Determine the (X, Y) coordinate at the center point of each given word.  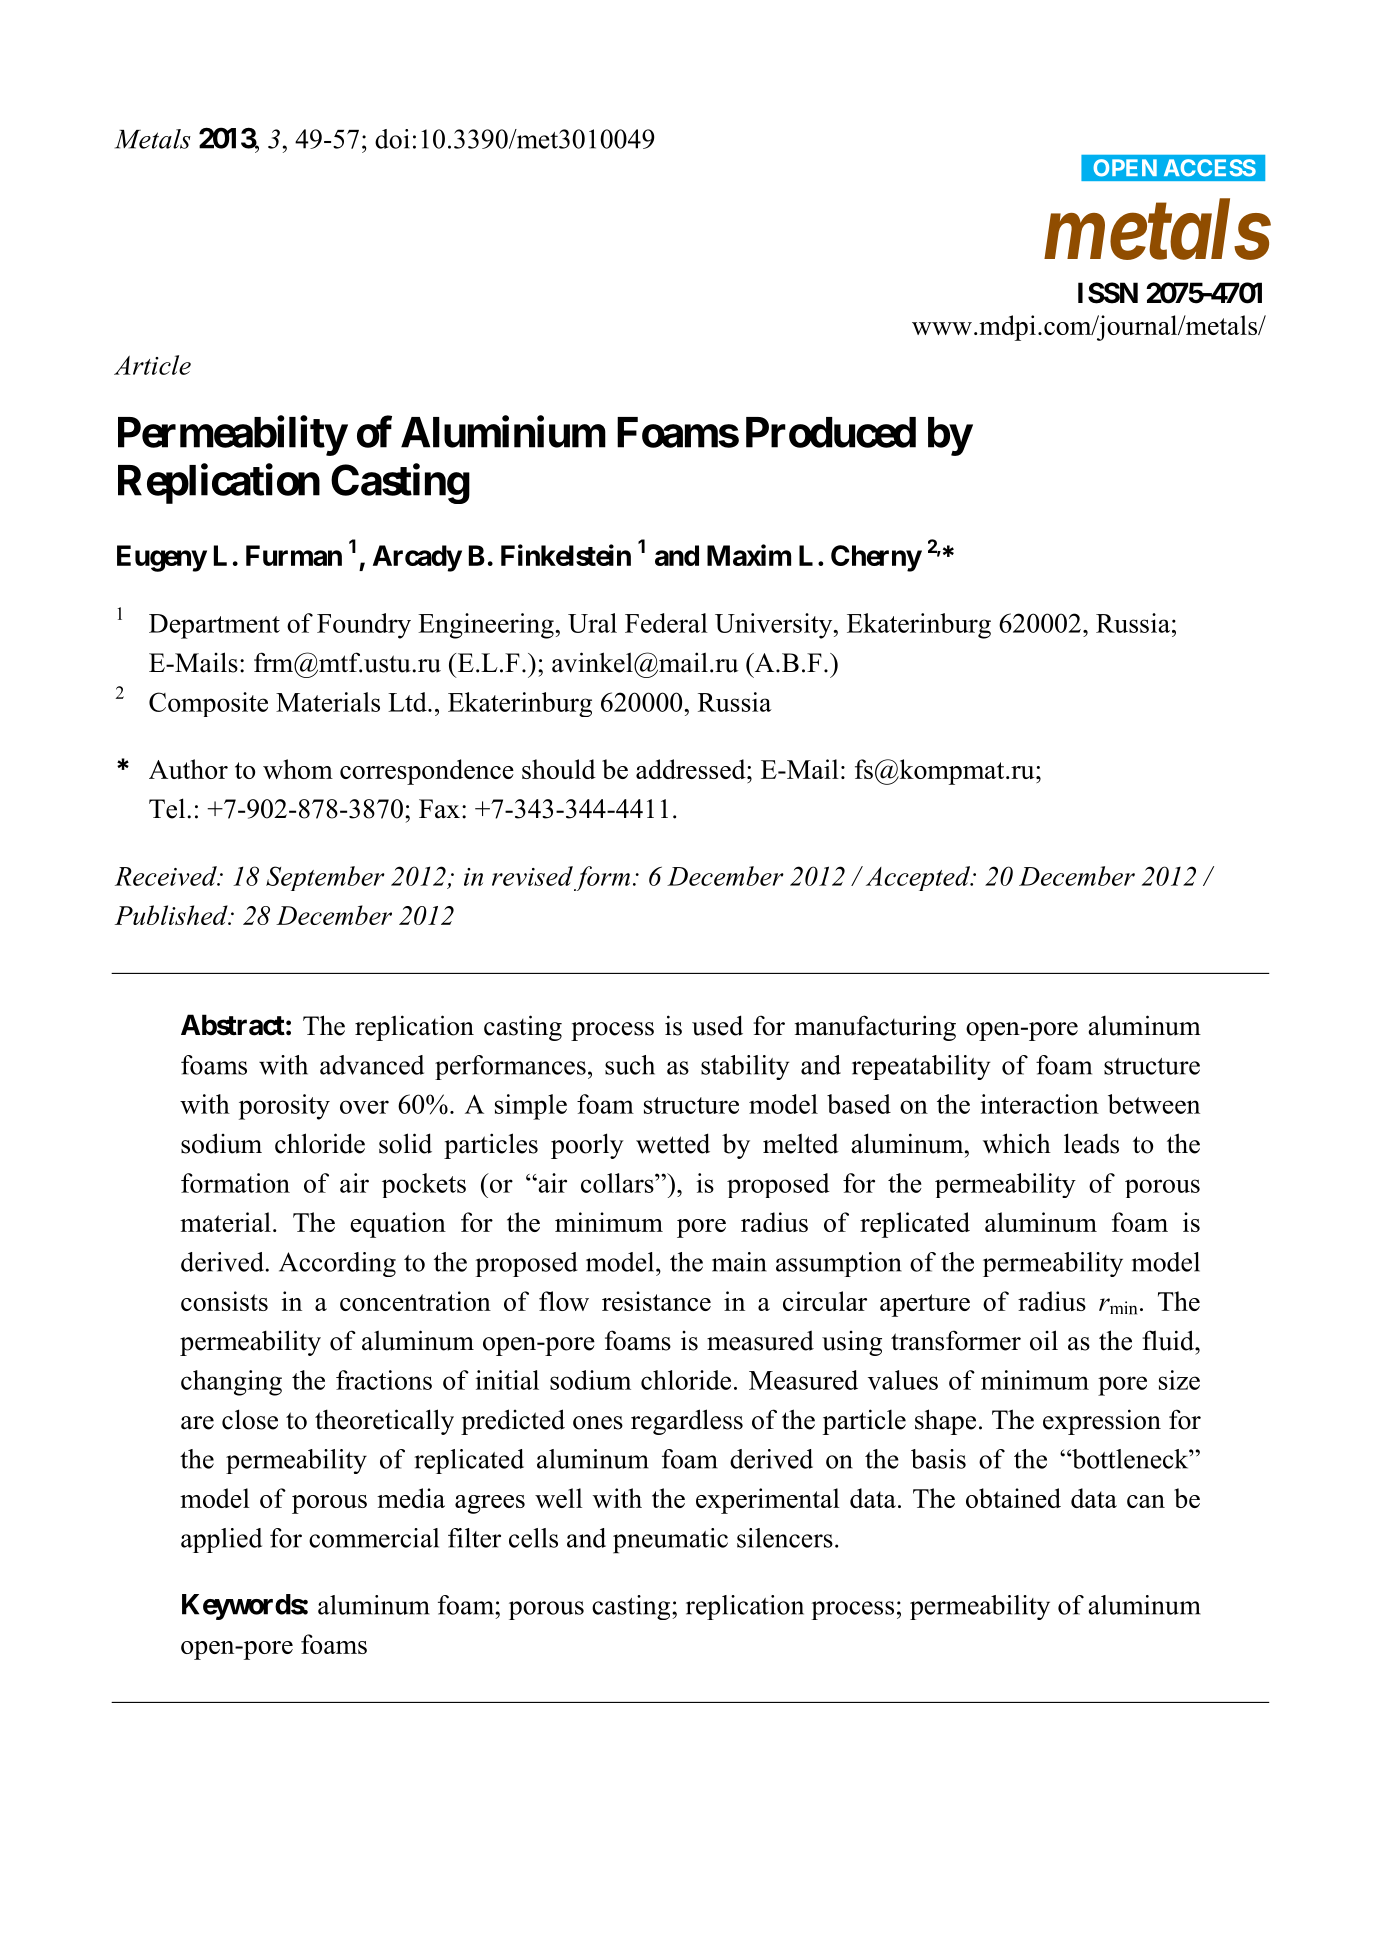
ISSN (1108, 293)
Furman (294, 555)
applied (221, 1540)
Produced (831, 432)
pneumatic (670, 1541)
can (1146, 1501)
